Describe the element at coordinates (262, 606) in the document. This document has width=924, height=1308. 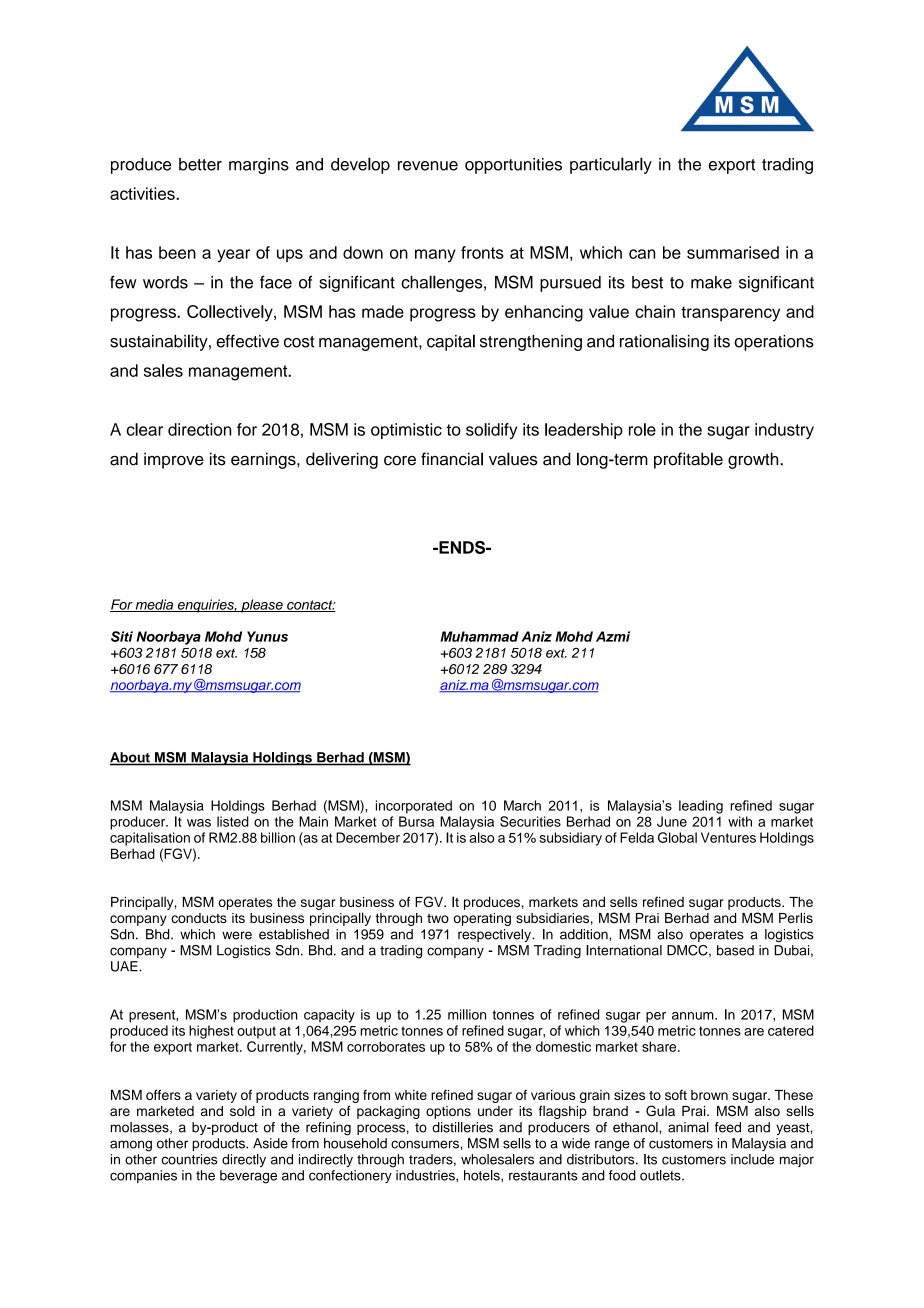
I see `please` at that location.
